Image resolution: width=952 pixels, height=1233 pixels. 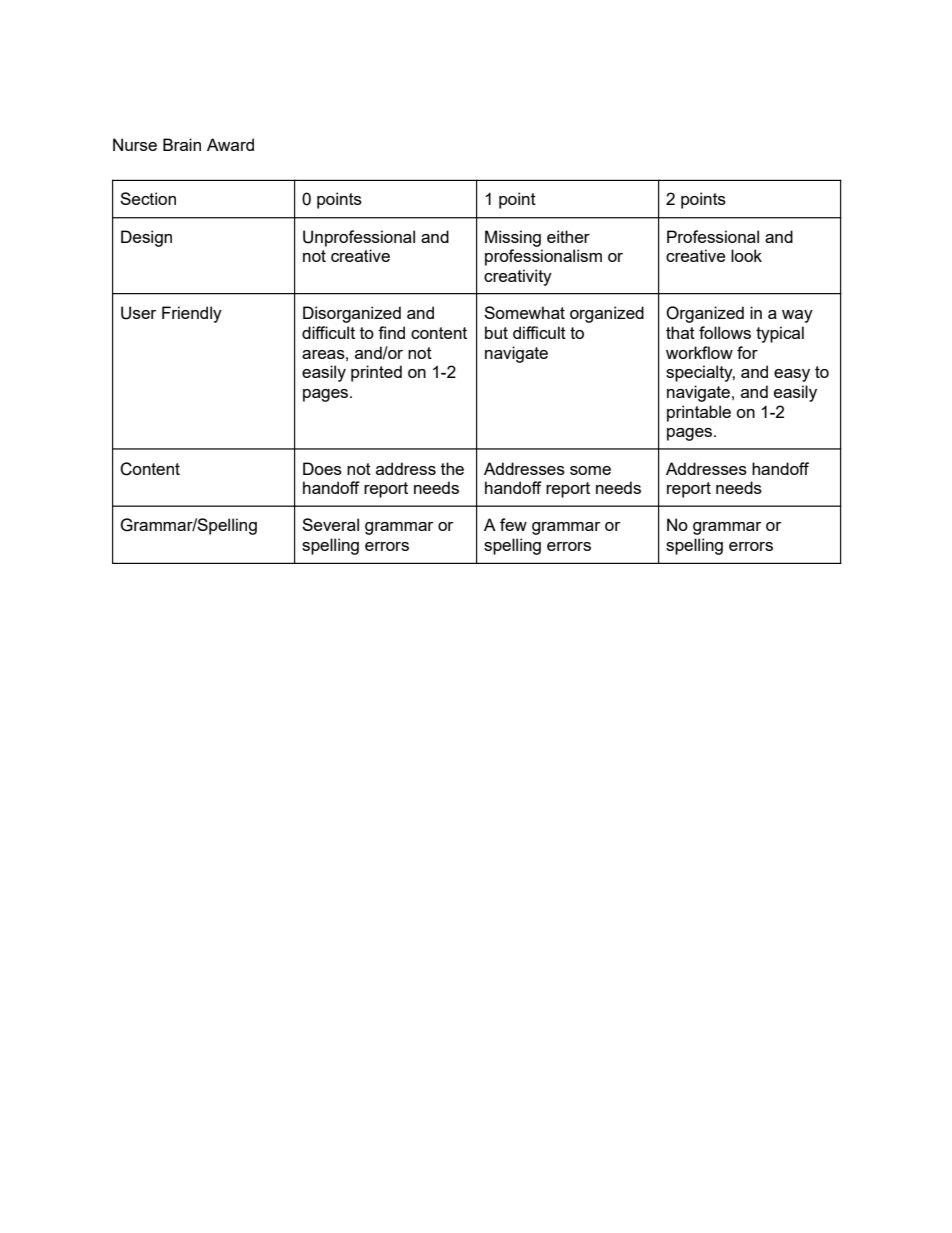 What do you see at coordinates (496, 332) in the screenshot?
I see `but` at bounding box center [496, 332].
